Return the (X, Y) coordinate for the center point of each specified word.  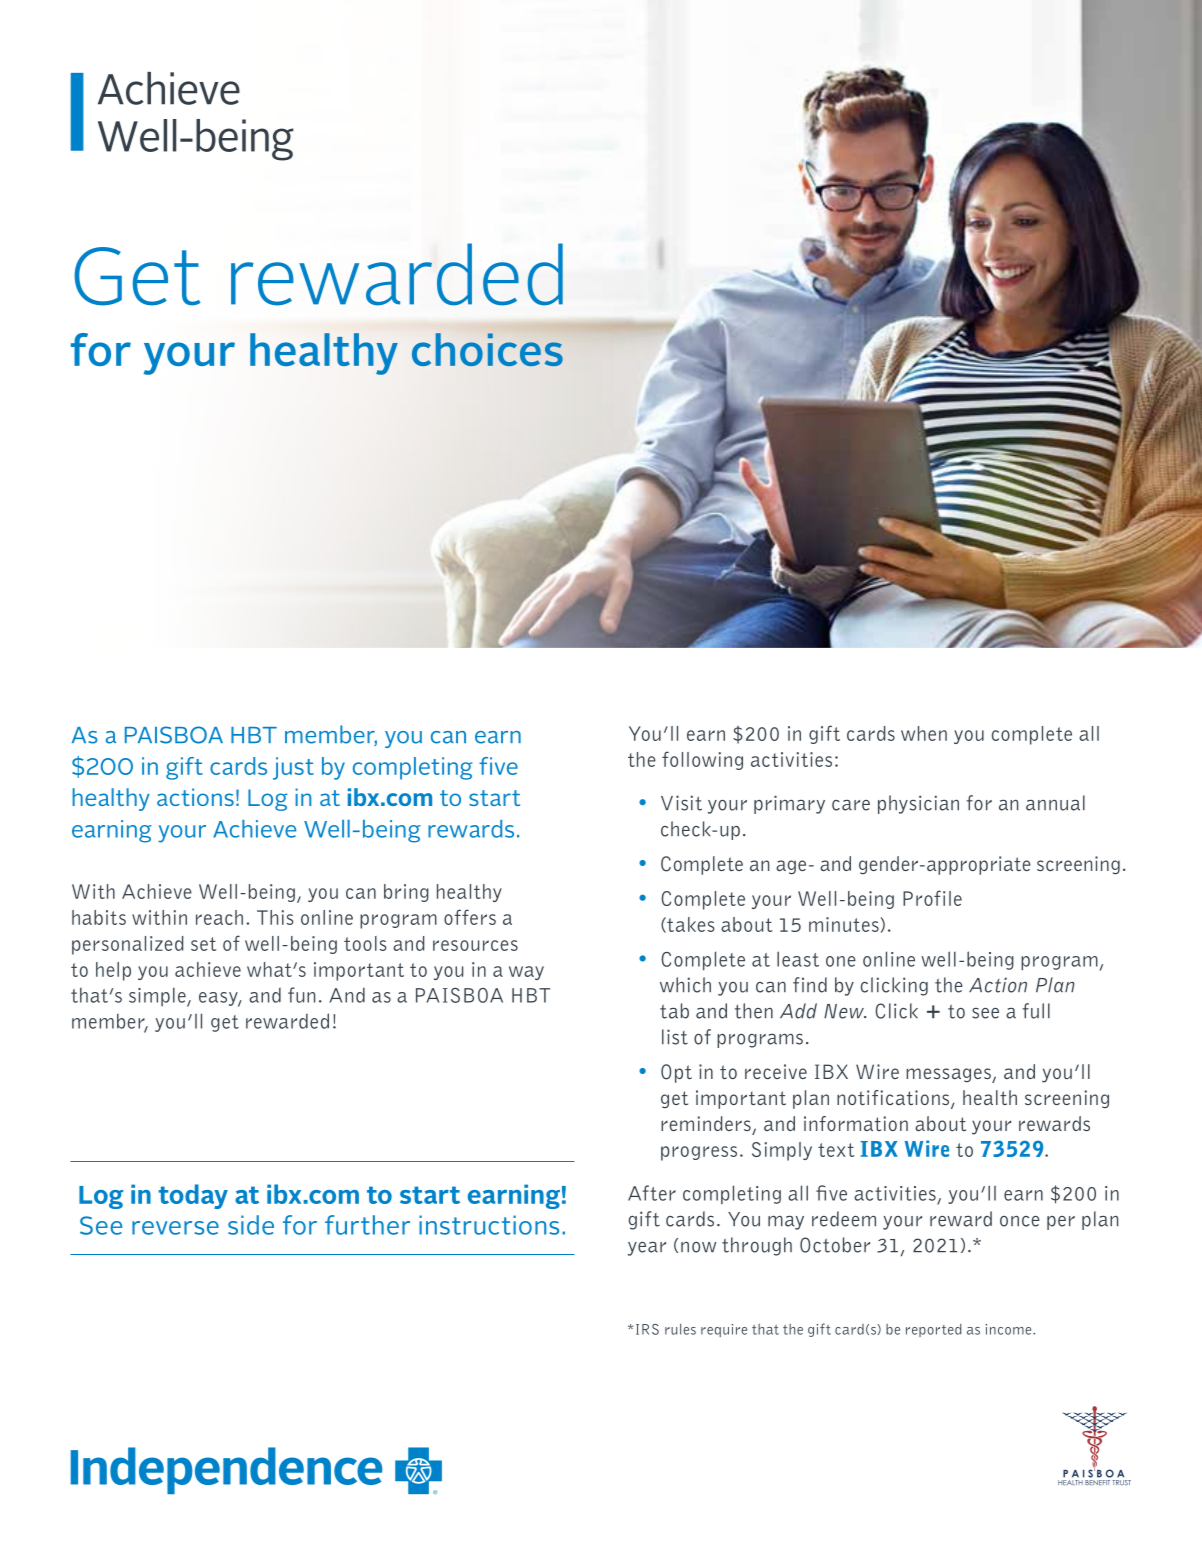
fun (301, 995)
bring (406, 893)
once (1020, 1221)
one (841, 961)
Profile (932, 898)
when (924, 733)
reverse (175, 1228)
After (652, 1193)
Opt (676, 1073)
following (702, 760)
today (193, 1196)
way (526, 973)
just (293, 768)
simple (158, 997)
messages (949, 1075)
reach (219, 917)
